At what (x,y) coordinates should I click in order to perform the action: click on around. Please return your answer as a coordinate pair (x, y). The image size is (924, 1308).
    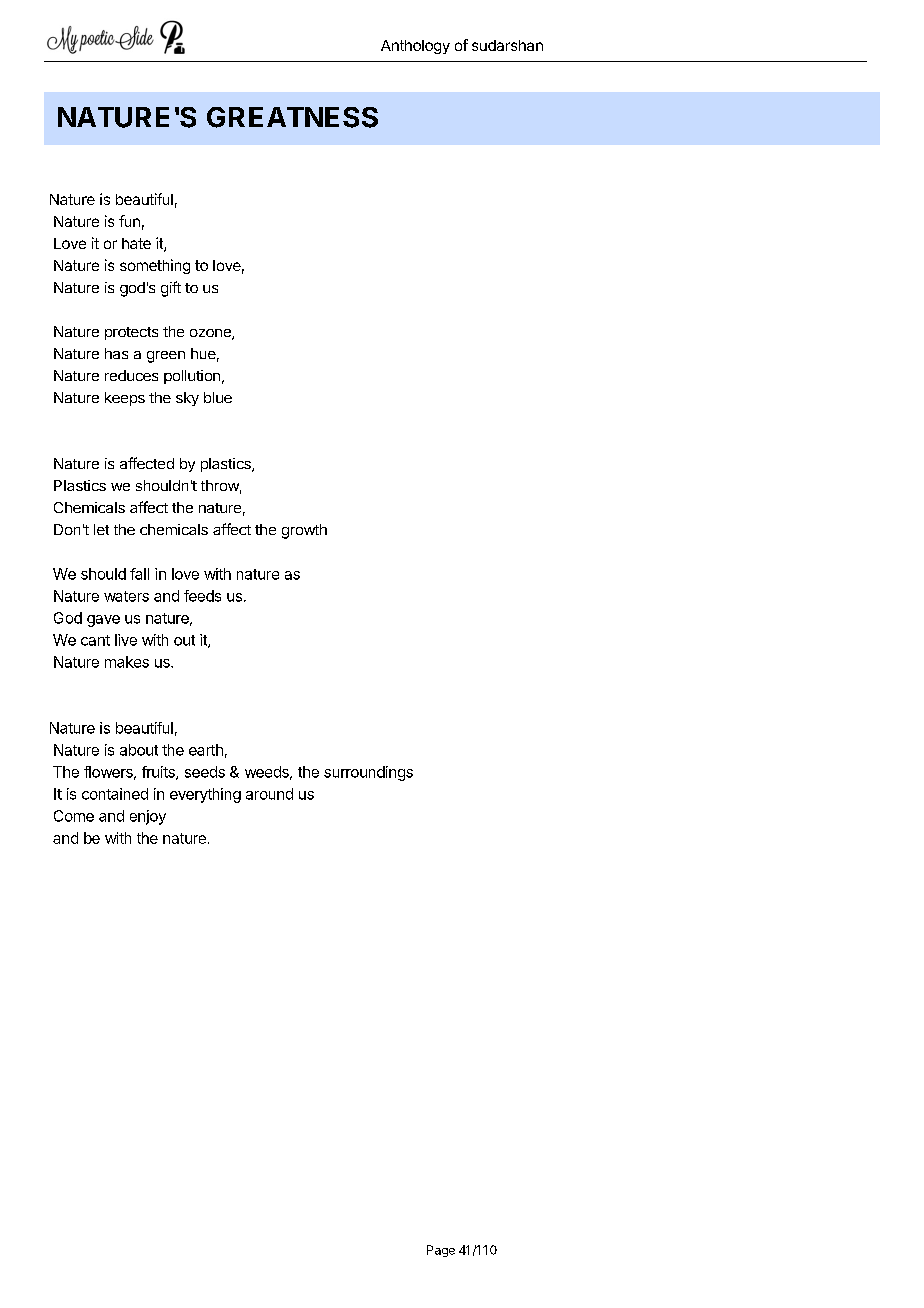
    Looking at the image, I should click on (269, 794).
